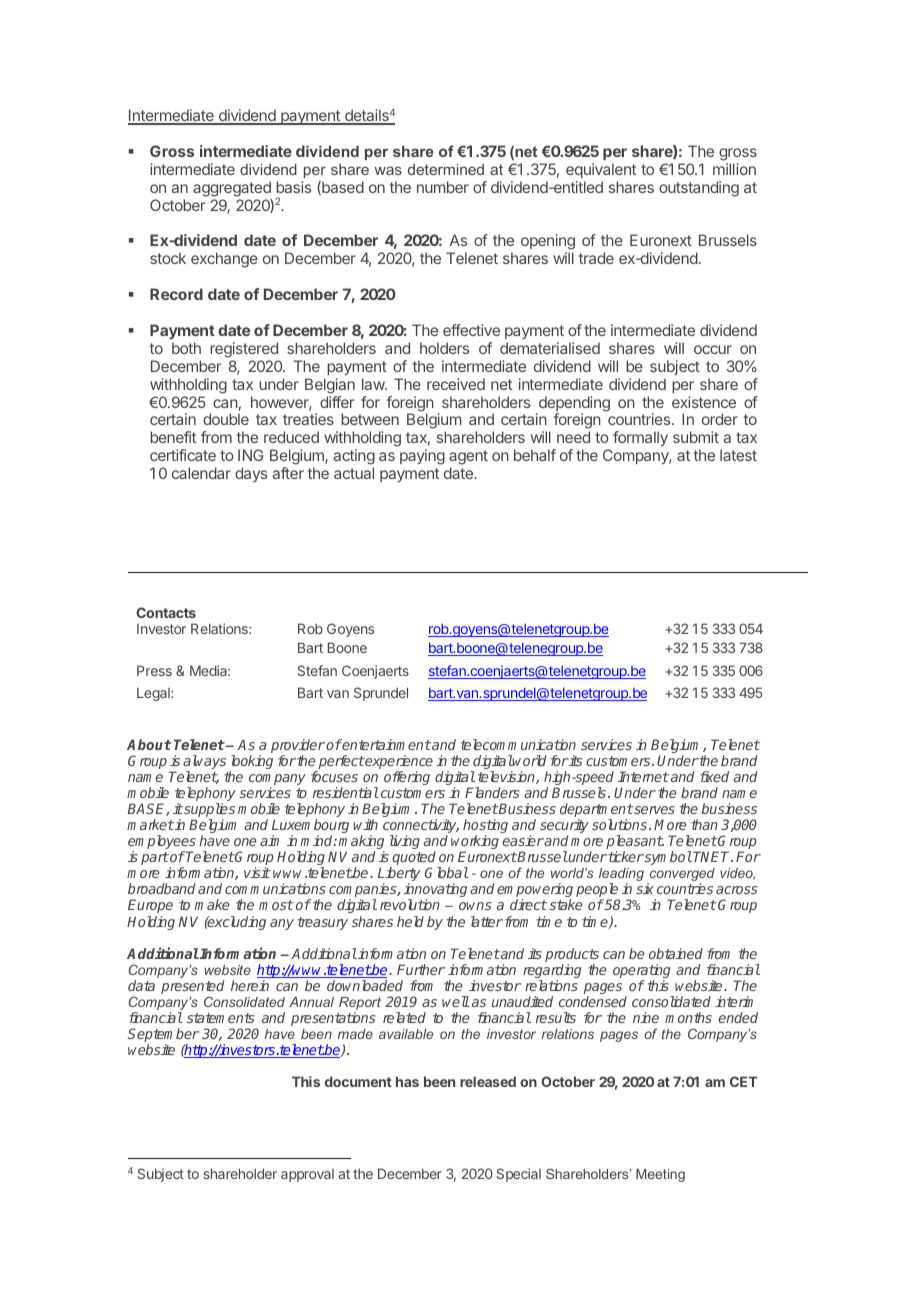  Describe the element at coordinates (518, 744) in the screenshot. I see `telecommunication` at that location.
